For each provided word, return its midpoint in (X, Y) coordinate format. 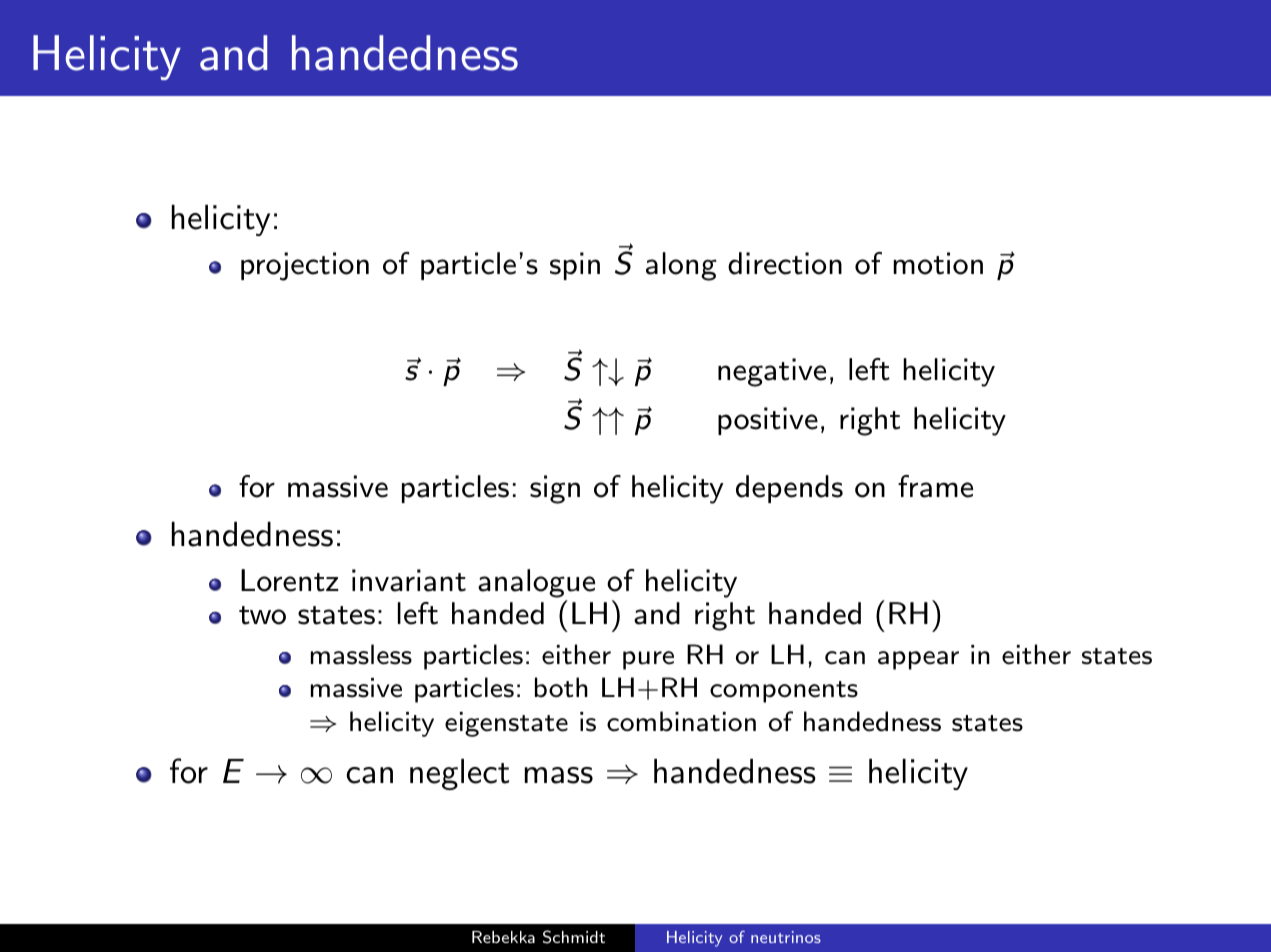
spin (575, 266)
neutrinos (786, 937)
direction (785, 263)
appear (918, 660)
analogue (536, 585)
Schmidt (574, 937)
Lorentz (290, 580)
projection (305, 266)
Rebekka (503, 937)
